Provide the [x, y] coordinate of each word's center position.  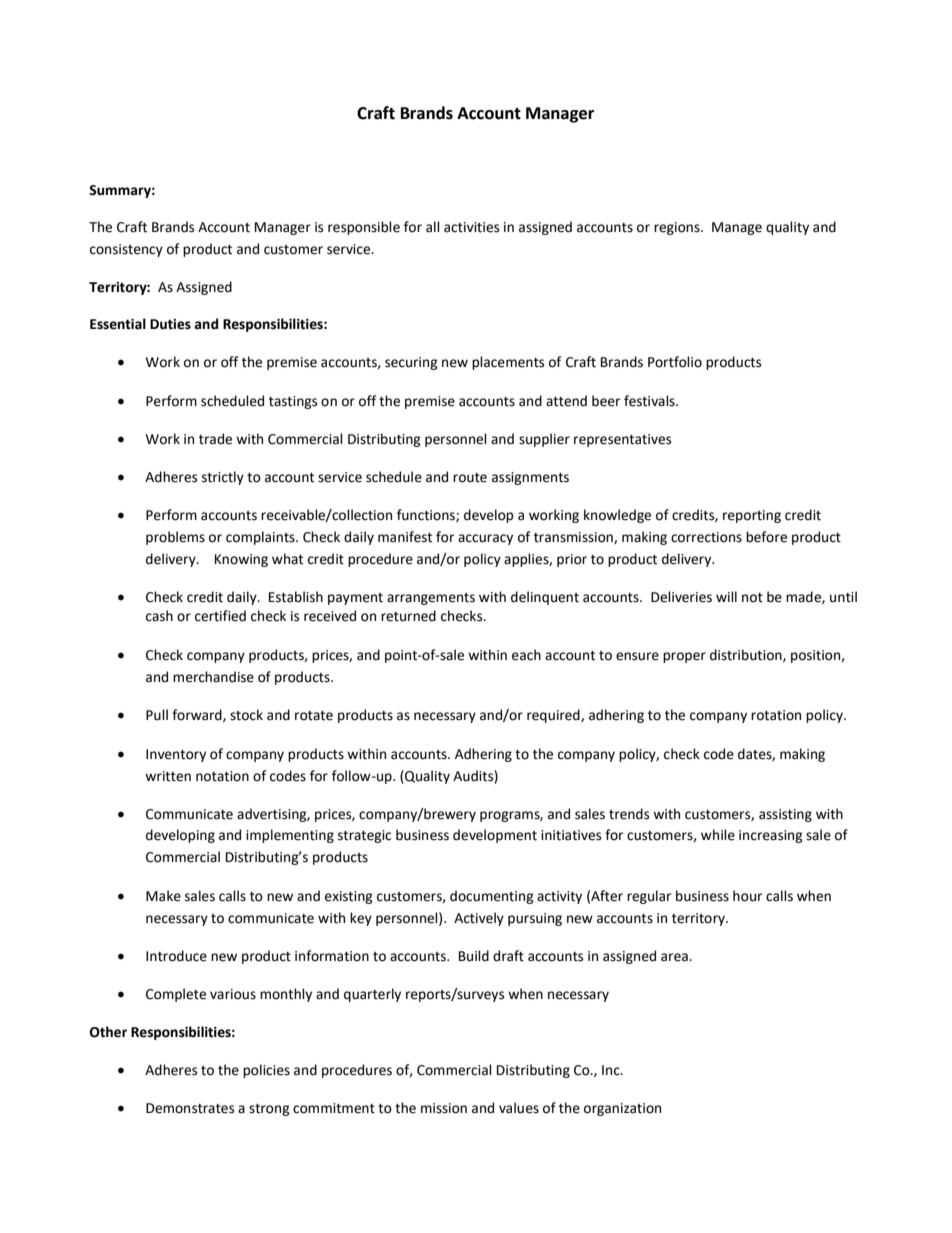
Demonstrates [190, 1108]
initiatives [571, 835]
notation [222, 776]
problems [175, 538]
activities [471, 227]
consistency [126, 250]
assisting [785, 815]
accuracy [485, 539]
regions [678, 228]
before [766, 537]
